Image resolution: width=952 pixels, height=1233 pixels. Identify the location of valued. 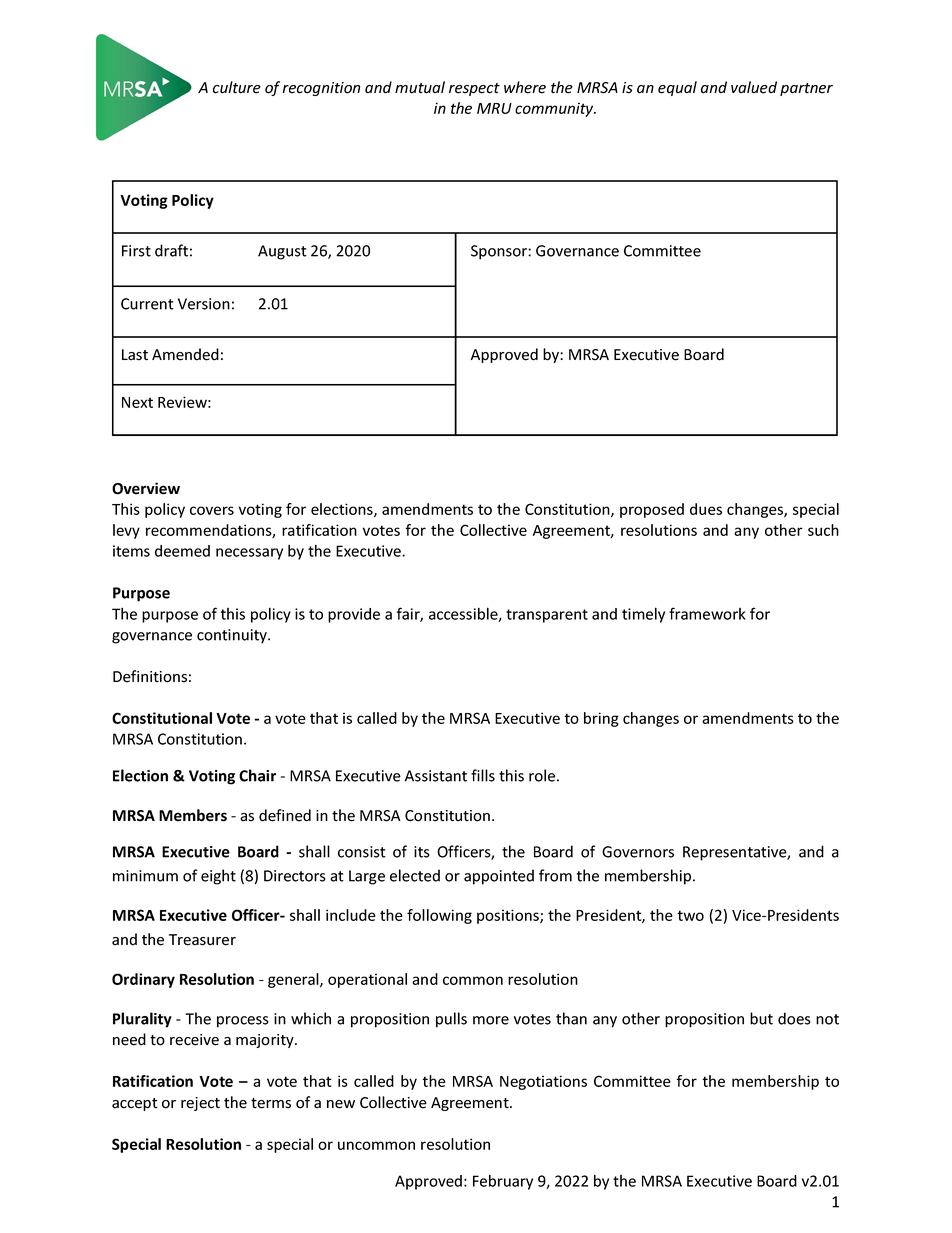
(754, 87).
